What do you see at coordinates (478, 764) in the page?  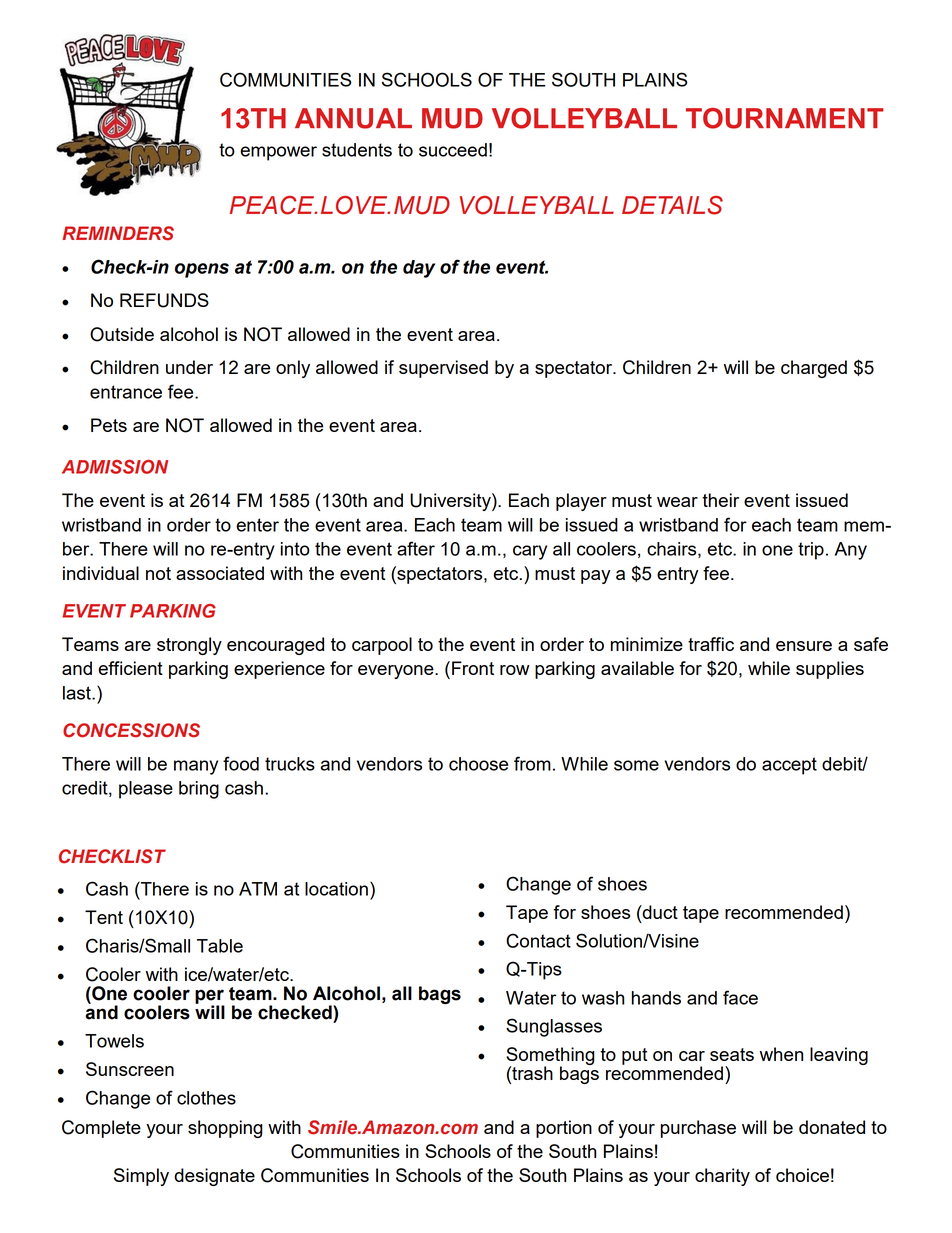 I see `choose` at bounding box center [478, 764].
